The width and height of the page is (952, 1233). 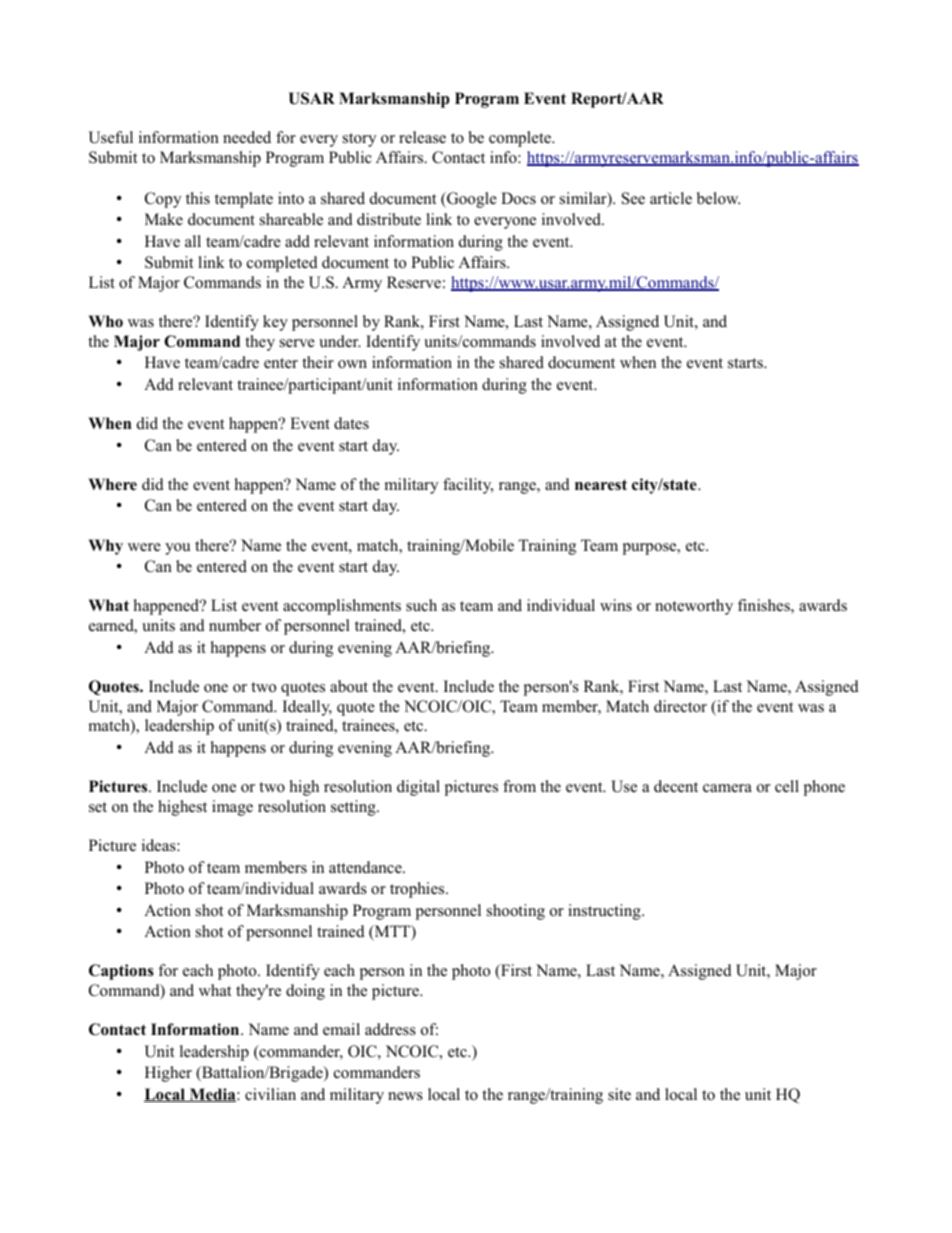 I want to click on nearest, so click(x=601, y=485).
